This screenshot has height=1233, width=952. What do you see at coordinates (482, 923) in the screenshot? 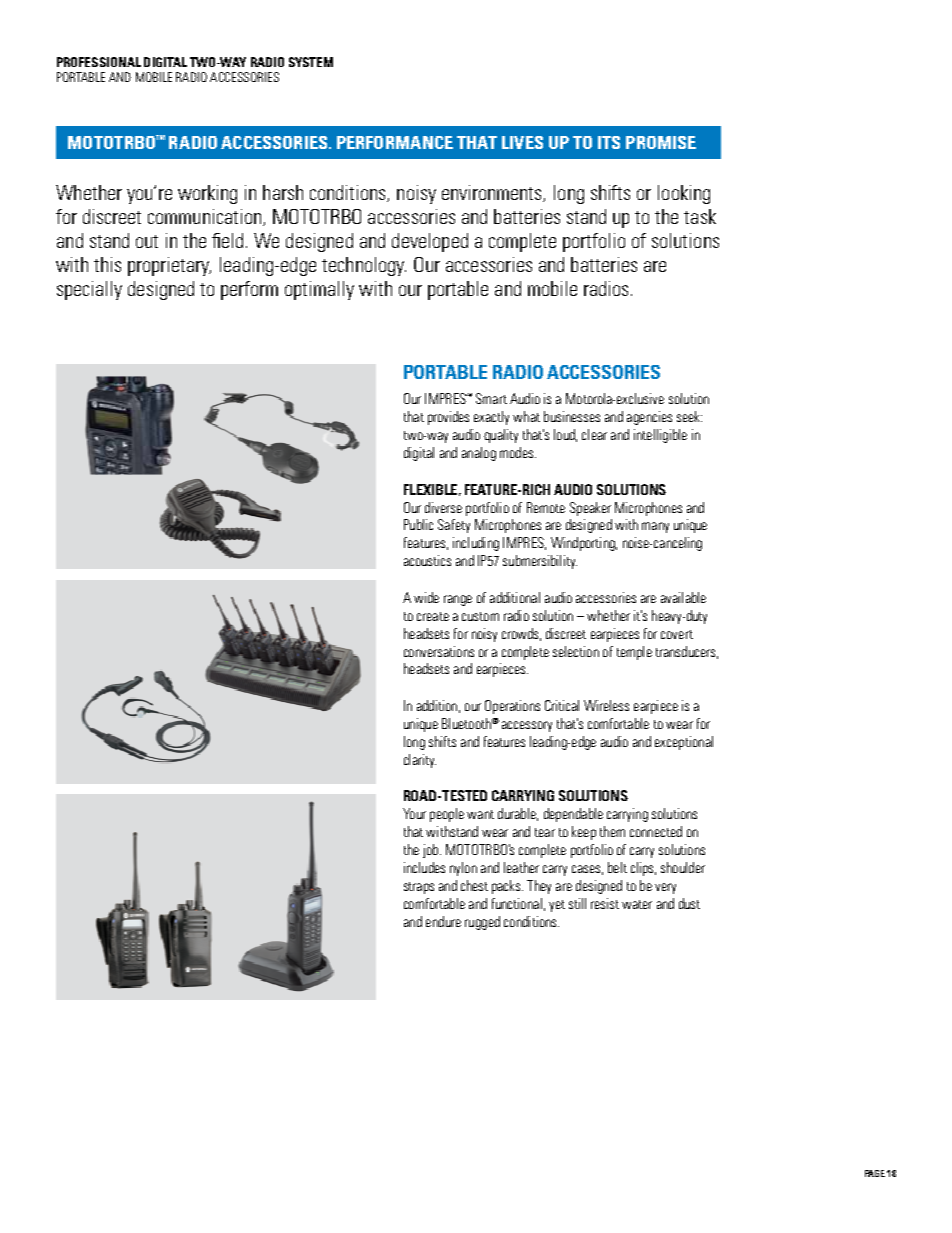
I see `rugged` at bounding box center [482, 923].
